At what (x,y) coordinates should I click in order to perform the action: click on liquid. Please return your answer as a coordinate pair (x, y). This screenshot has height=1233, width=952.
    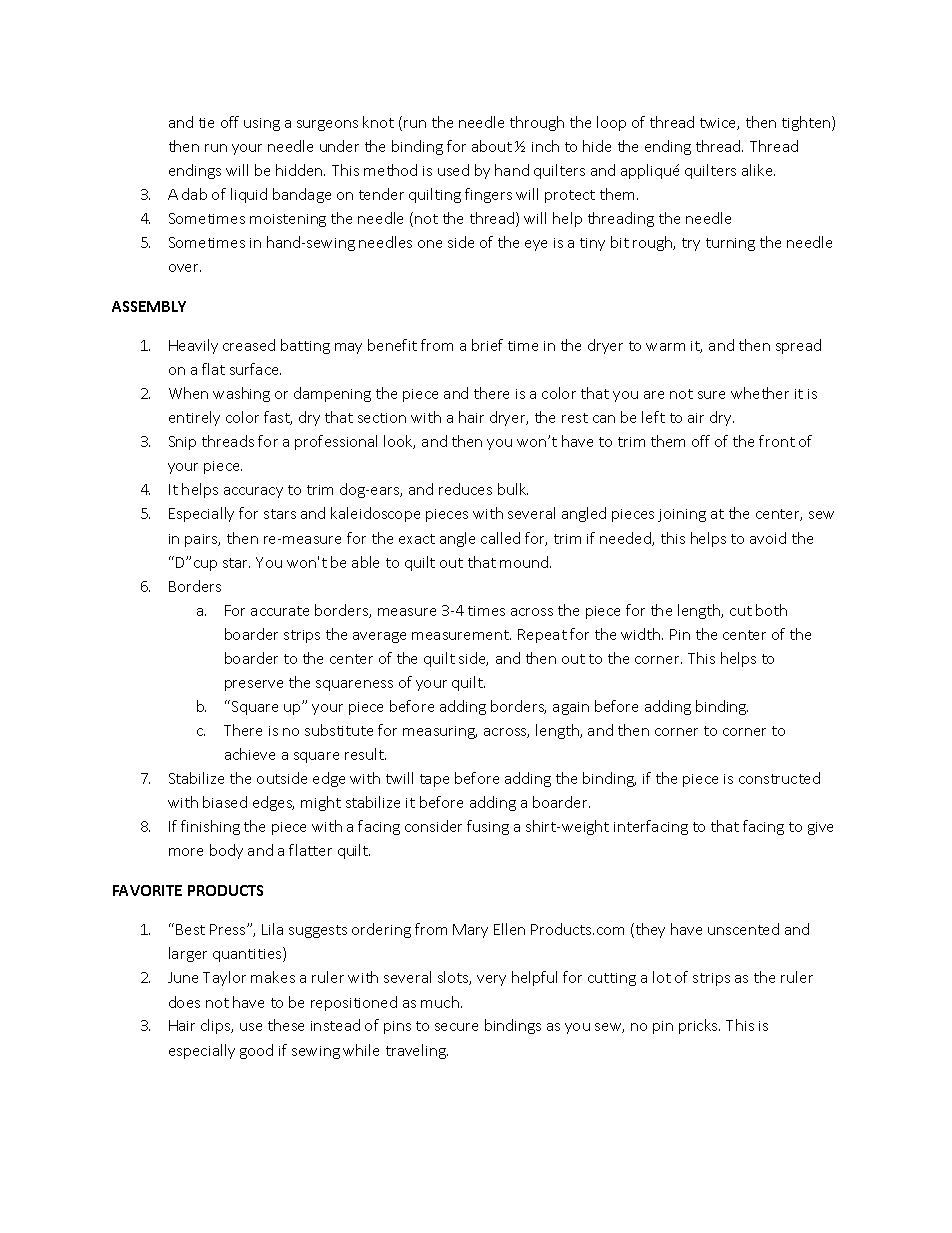
    Looking at the image, I should click on (249, 195).
